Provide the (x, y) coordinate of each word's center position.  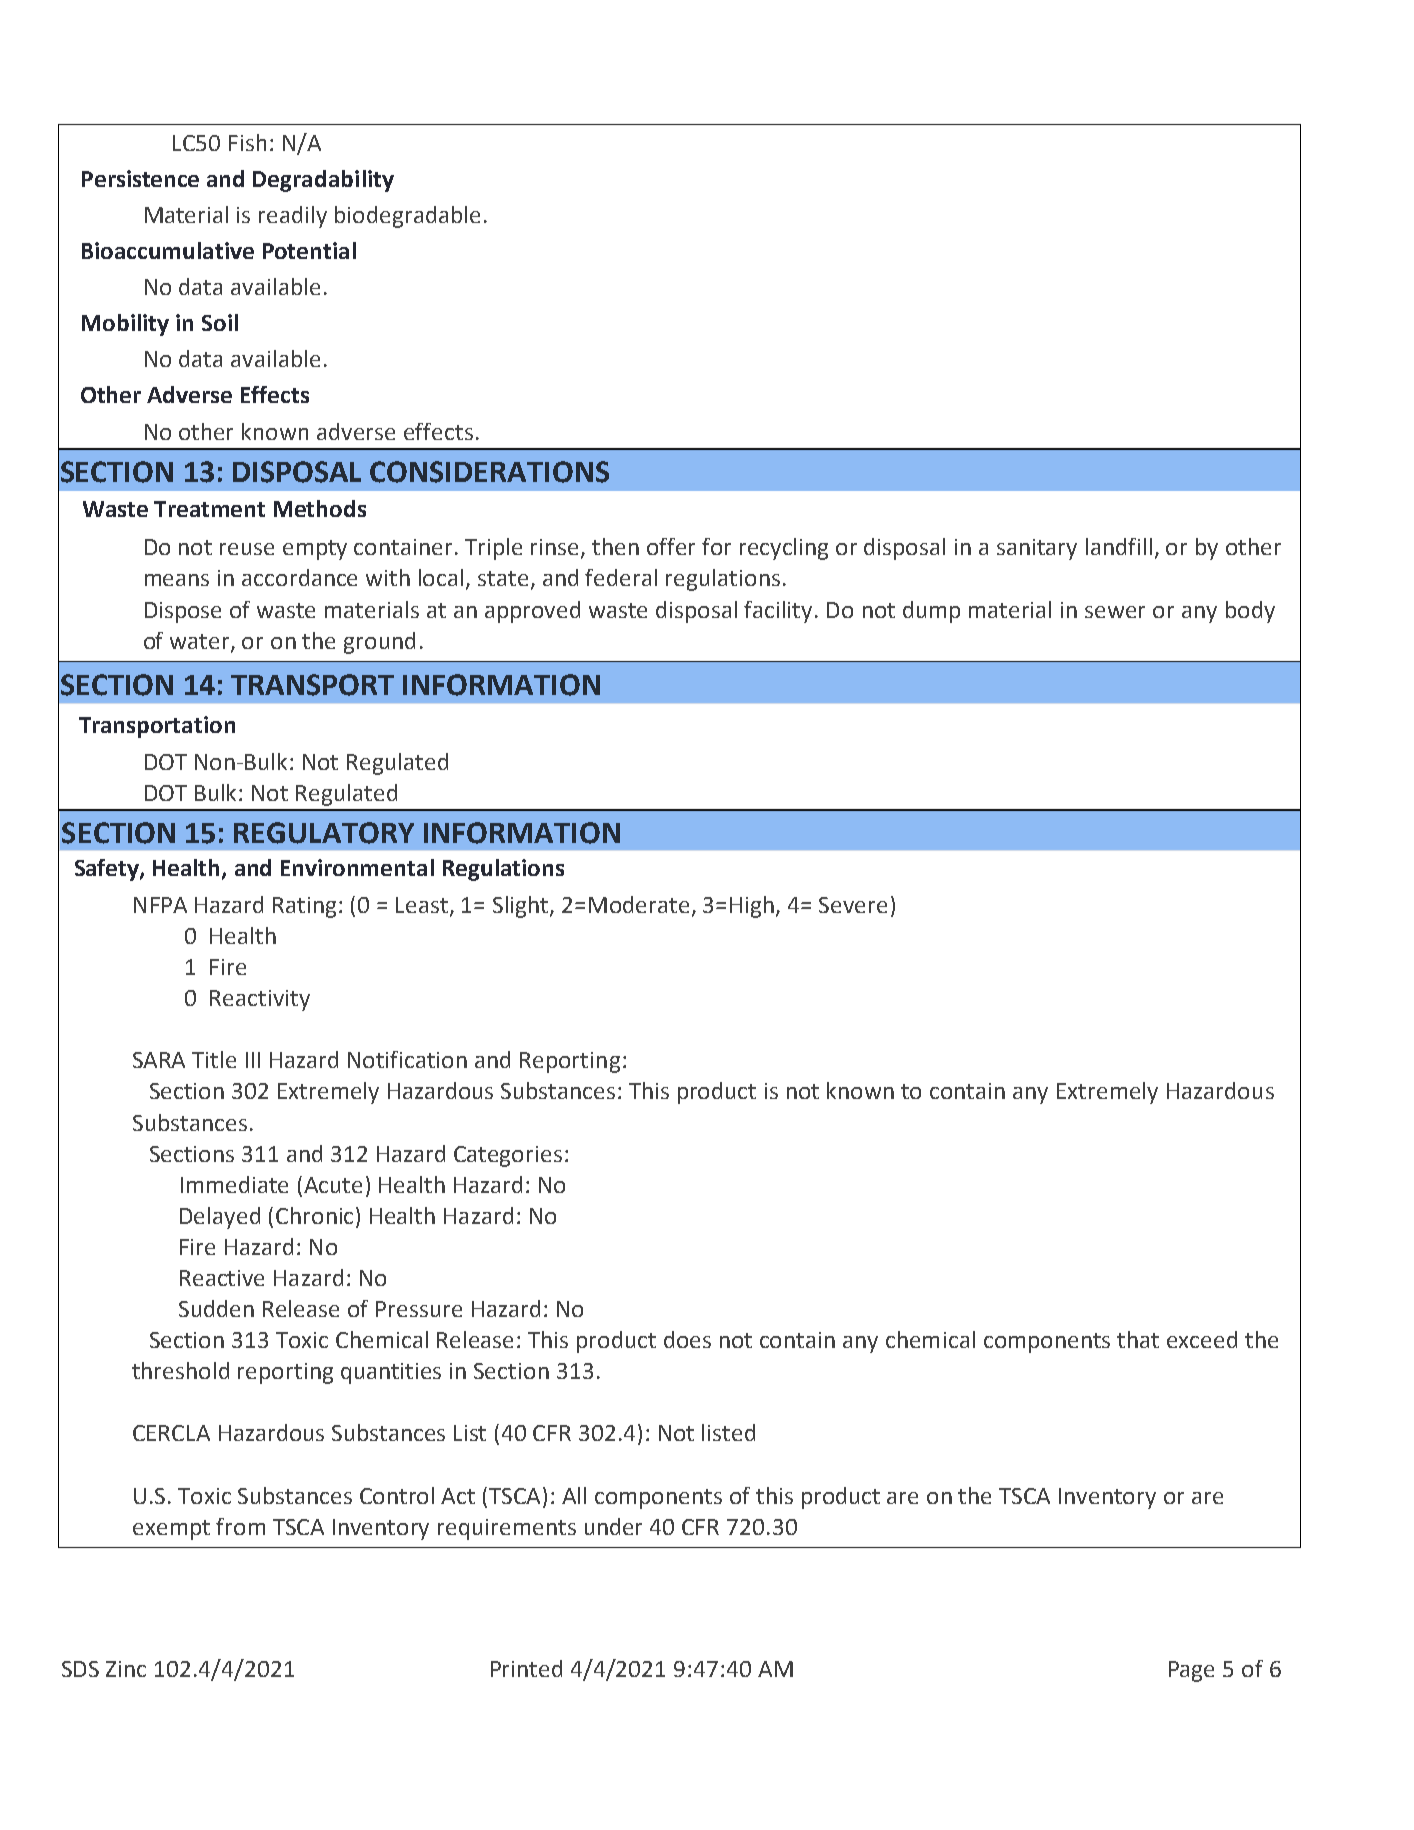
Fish (247, 142)
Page (1191, 1671)
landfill (1119, 546)
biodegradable (407, 217)
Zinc (126, 1669)
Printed (526, 1668)
